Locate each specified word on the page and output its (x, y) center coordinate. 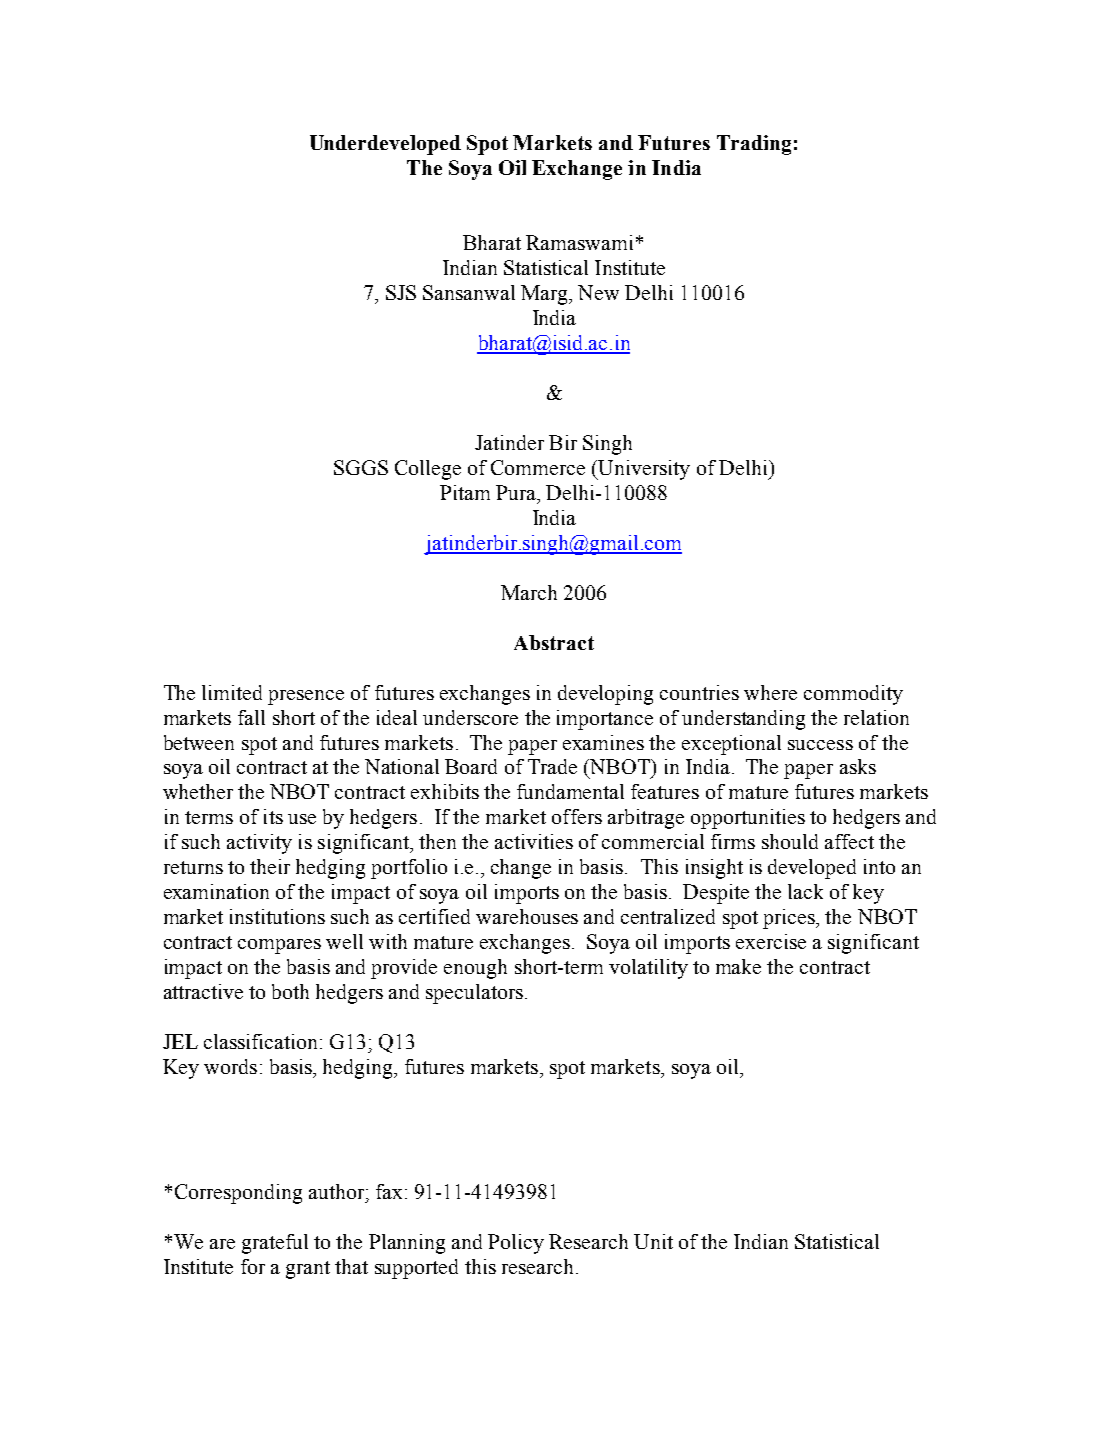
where (770, 692)
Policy (516, 1244)
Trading (754, 145)
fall (251, 717)
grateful (275, 1244)
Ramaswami (579, 242)
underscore (470, 717)
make (738, 966)
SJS (401, 292)
